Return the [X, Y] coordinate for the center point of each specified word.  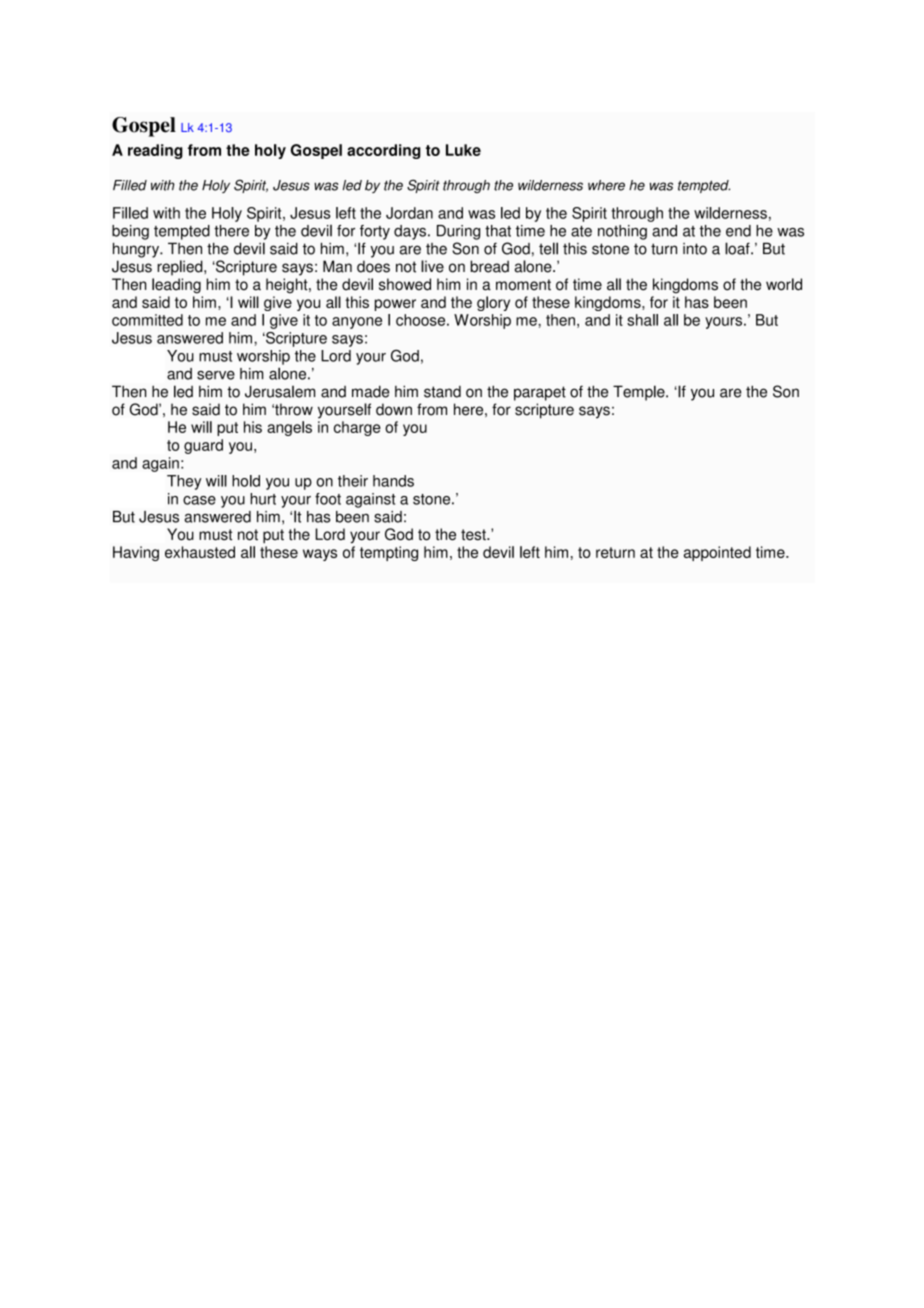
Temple [640, 393]
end [738, 231]
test [474, 534]
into [695, 249]
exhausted [200, 552]
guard [203, 446]
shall [642, 320]
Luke [463, 150]
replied [181, 268]
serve [216, 375]
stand [442, 392]
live [432, 266]
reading [155, 151]
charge [357, 428]
